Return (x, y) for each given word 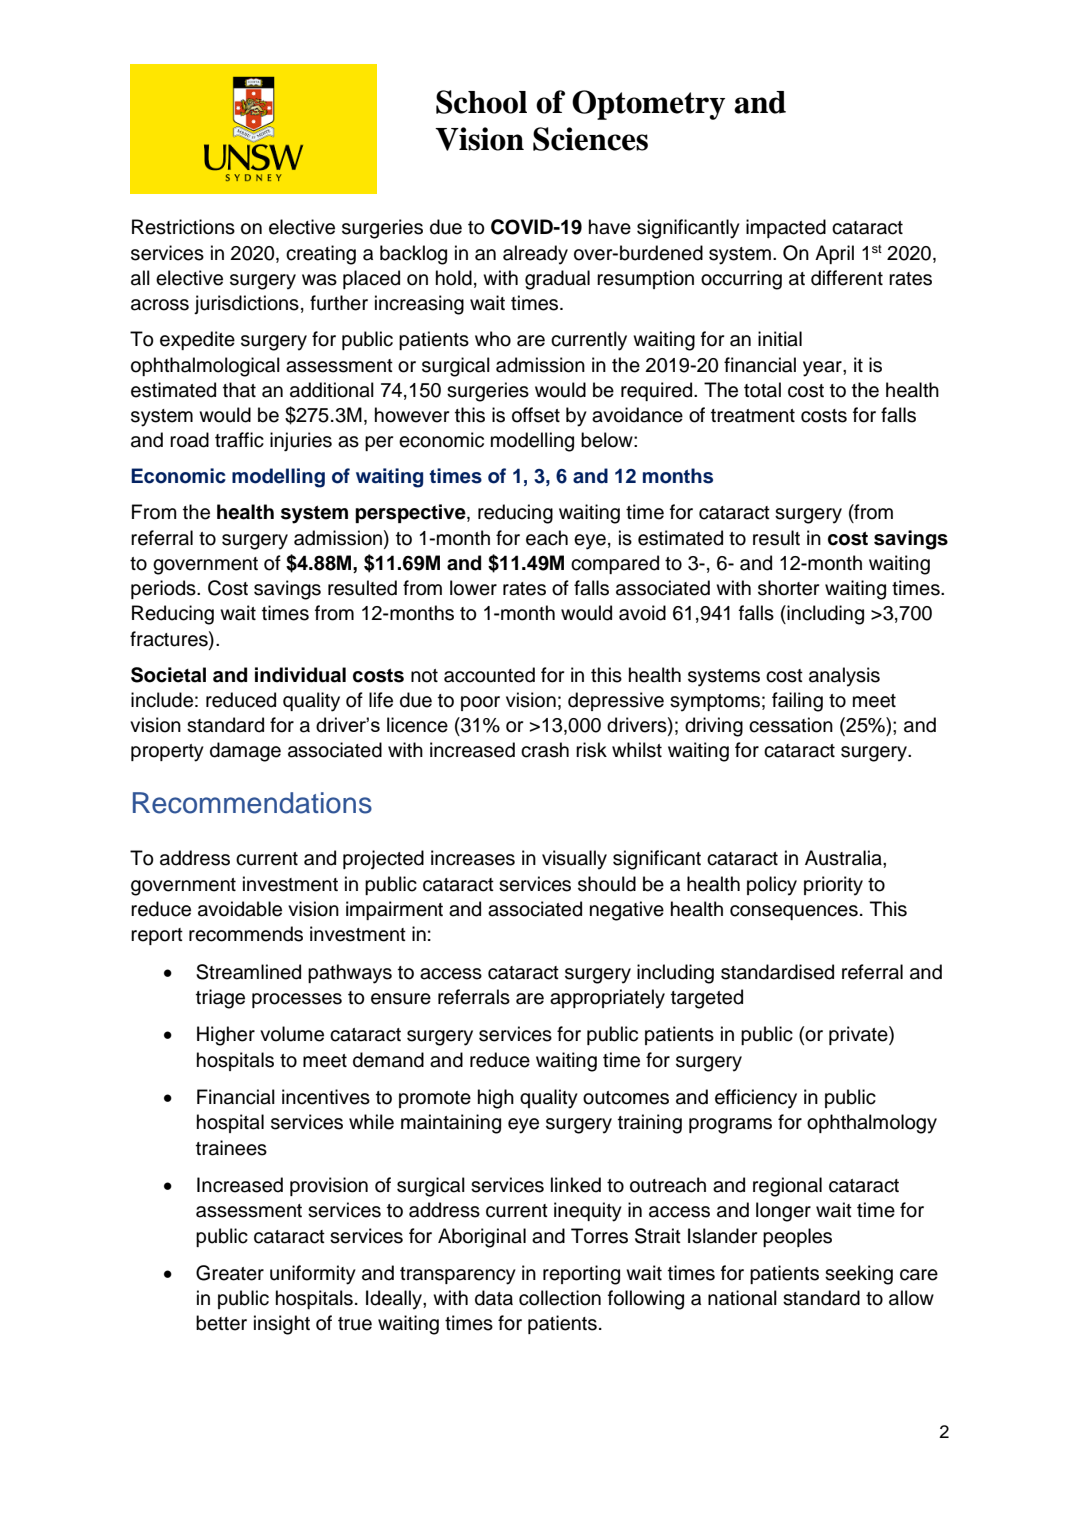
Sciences (590, 139)
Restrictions (183, 227)
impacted (786, 228)
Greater (230, 1273)
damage (245, 752)
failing (797, 702)
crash (545, 750)
